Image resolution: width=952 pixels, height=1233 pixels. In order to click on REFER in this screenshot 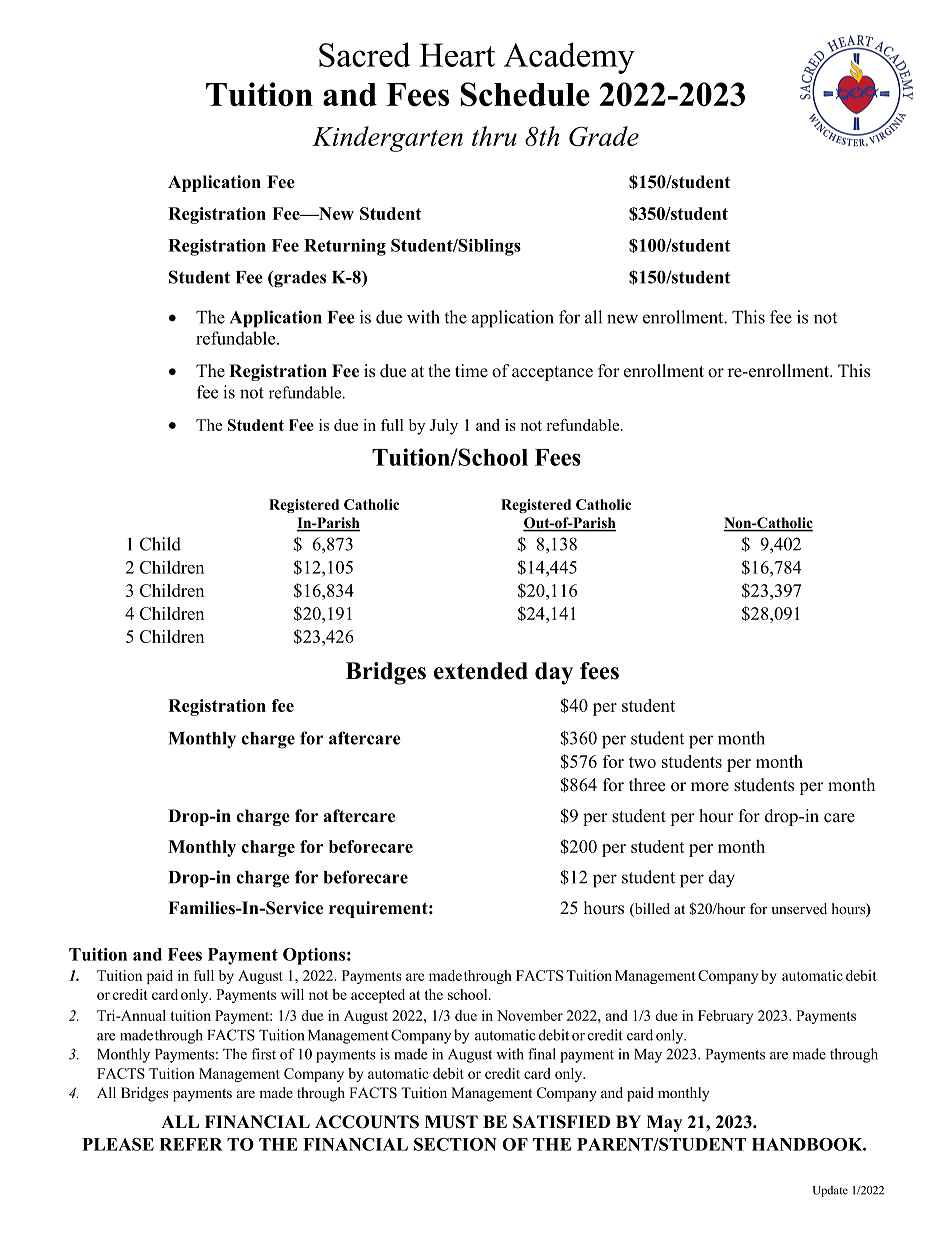, I will do `click(191, 1144)`.
